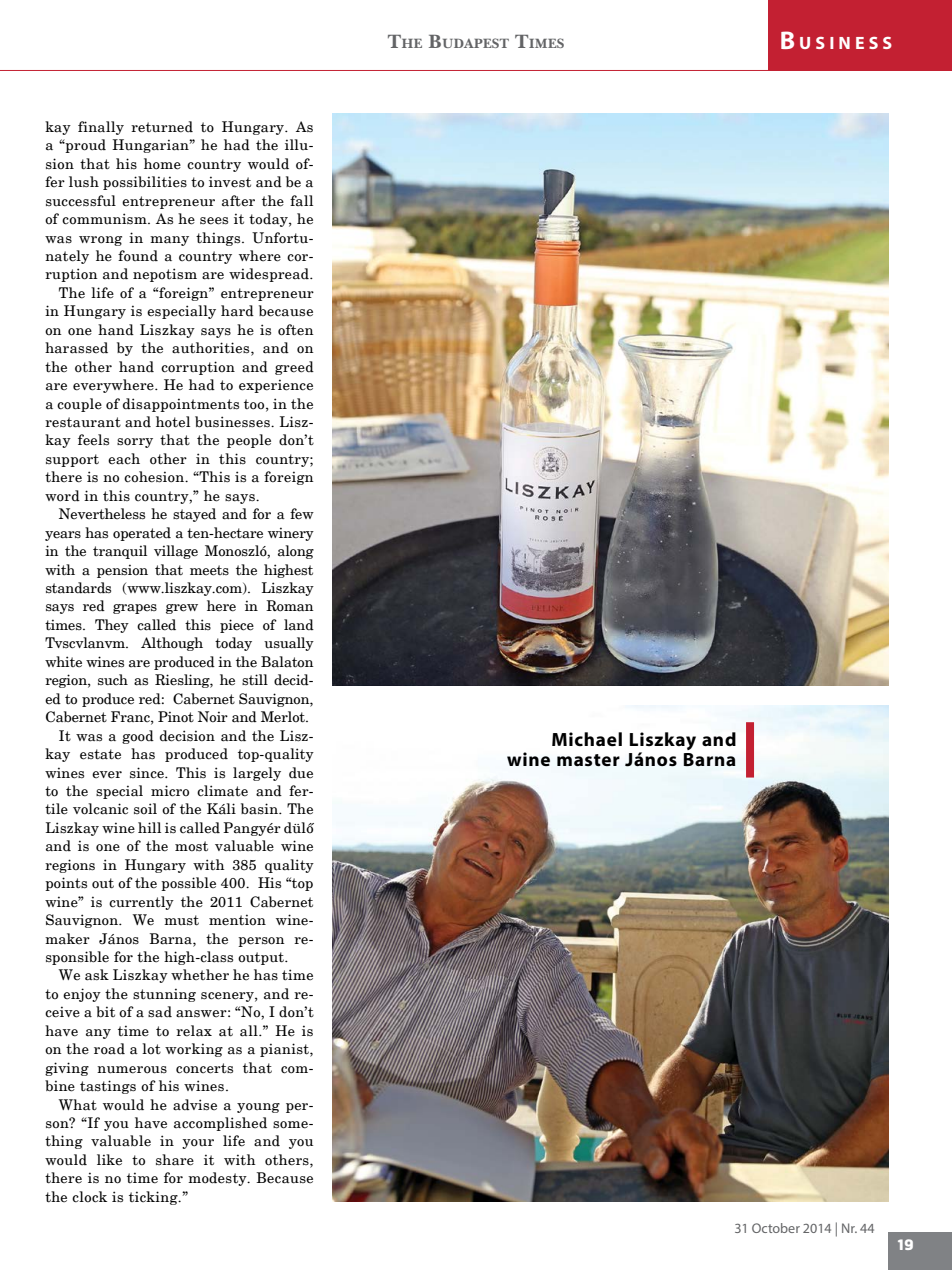  What do you see at coordinates (776, 1228) in the screenshot?
I see `October` at bounding box center [776, 1228].
